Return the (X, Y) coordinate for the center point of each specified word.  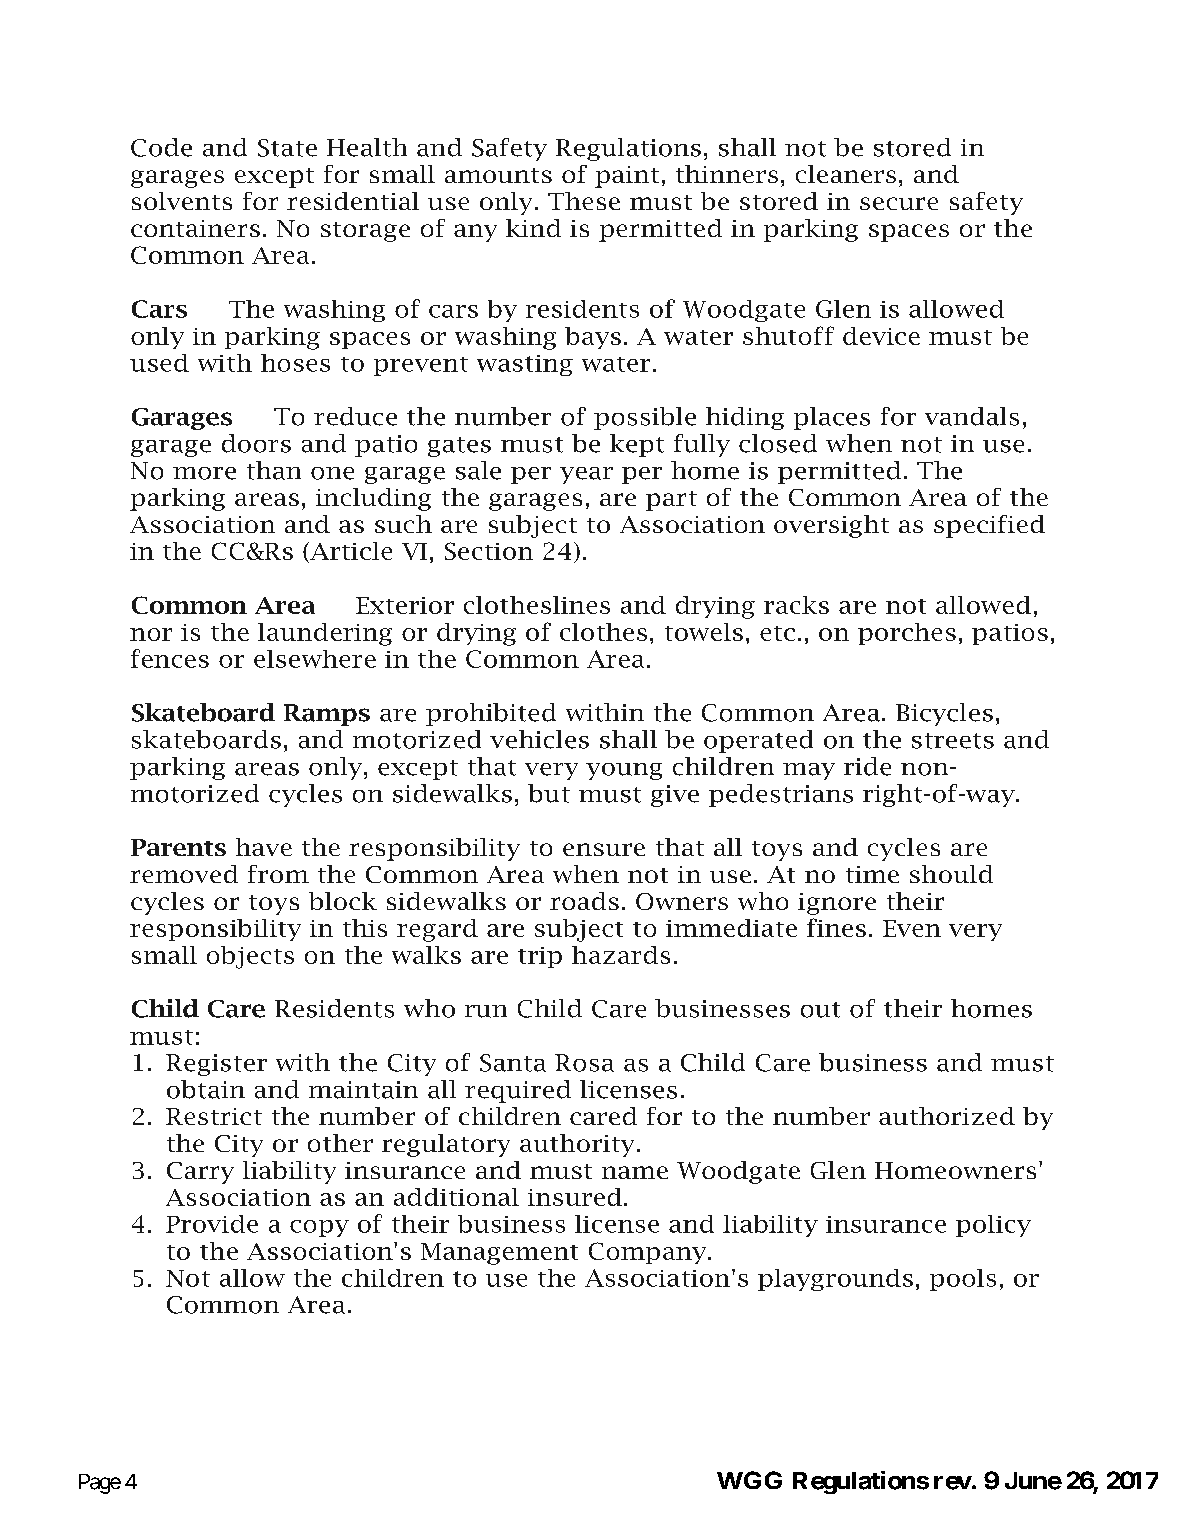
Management (499, 1254)
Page (100, 1484)
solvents (182, 201)
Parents (178, 847)
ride (867, 766)
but (549, 793)
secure (899, 203)
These (584, 201)
